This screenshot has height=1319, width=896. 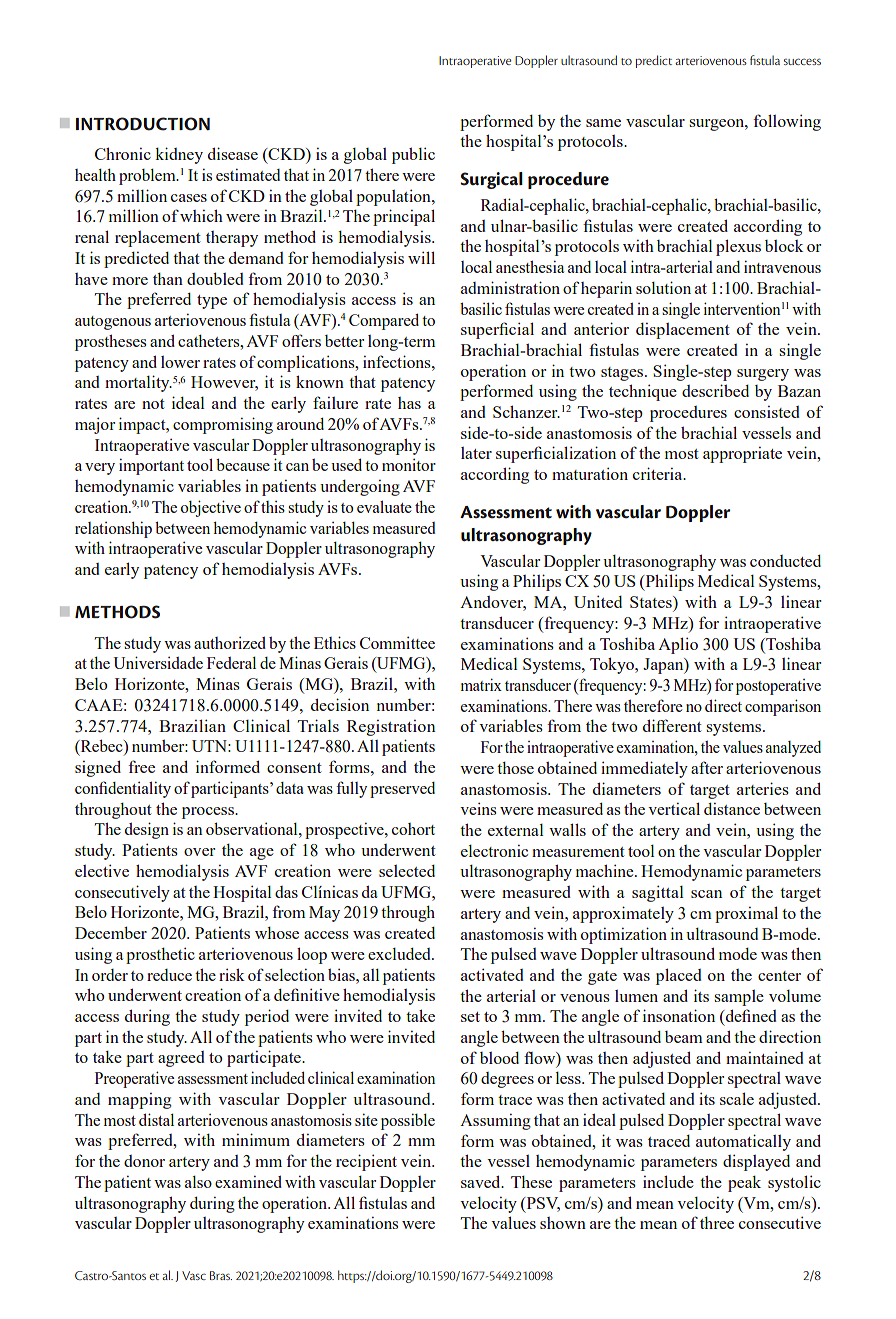 What do you see at coordinates (679, 976) in the screenshot?
I see `placed` at bounding box center [679, 976].
